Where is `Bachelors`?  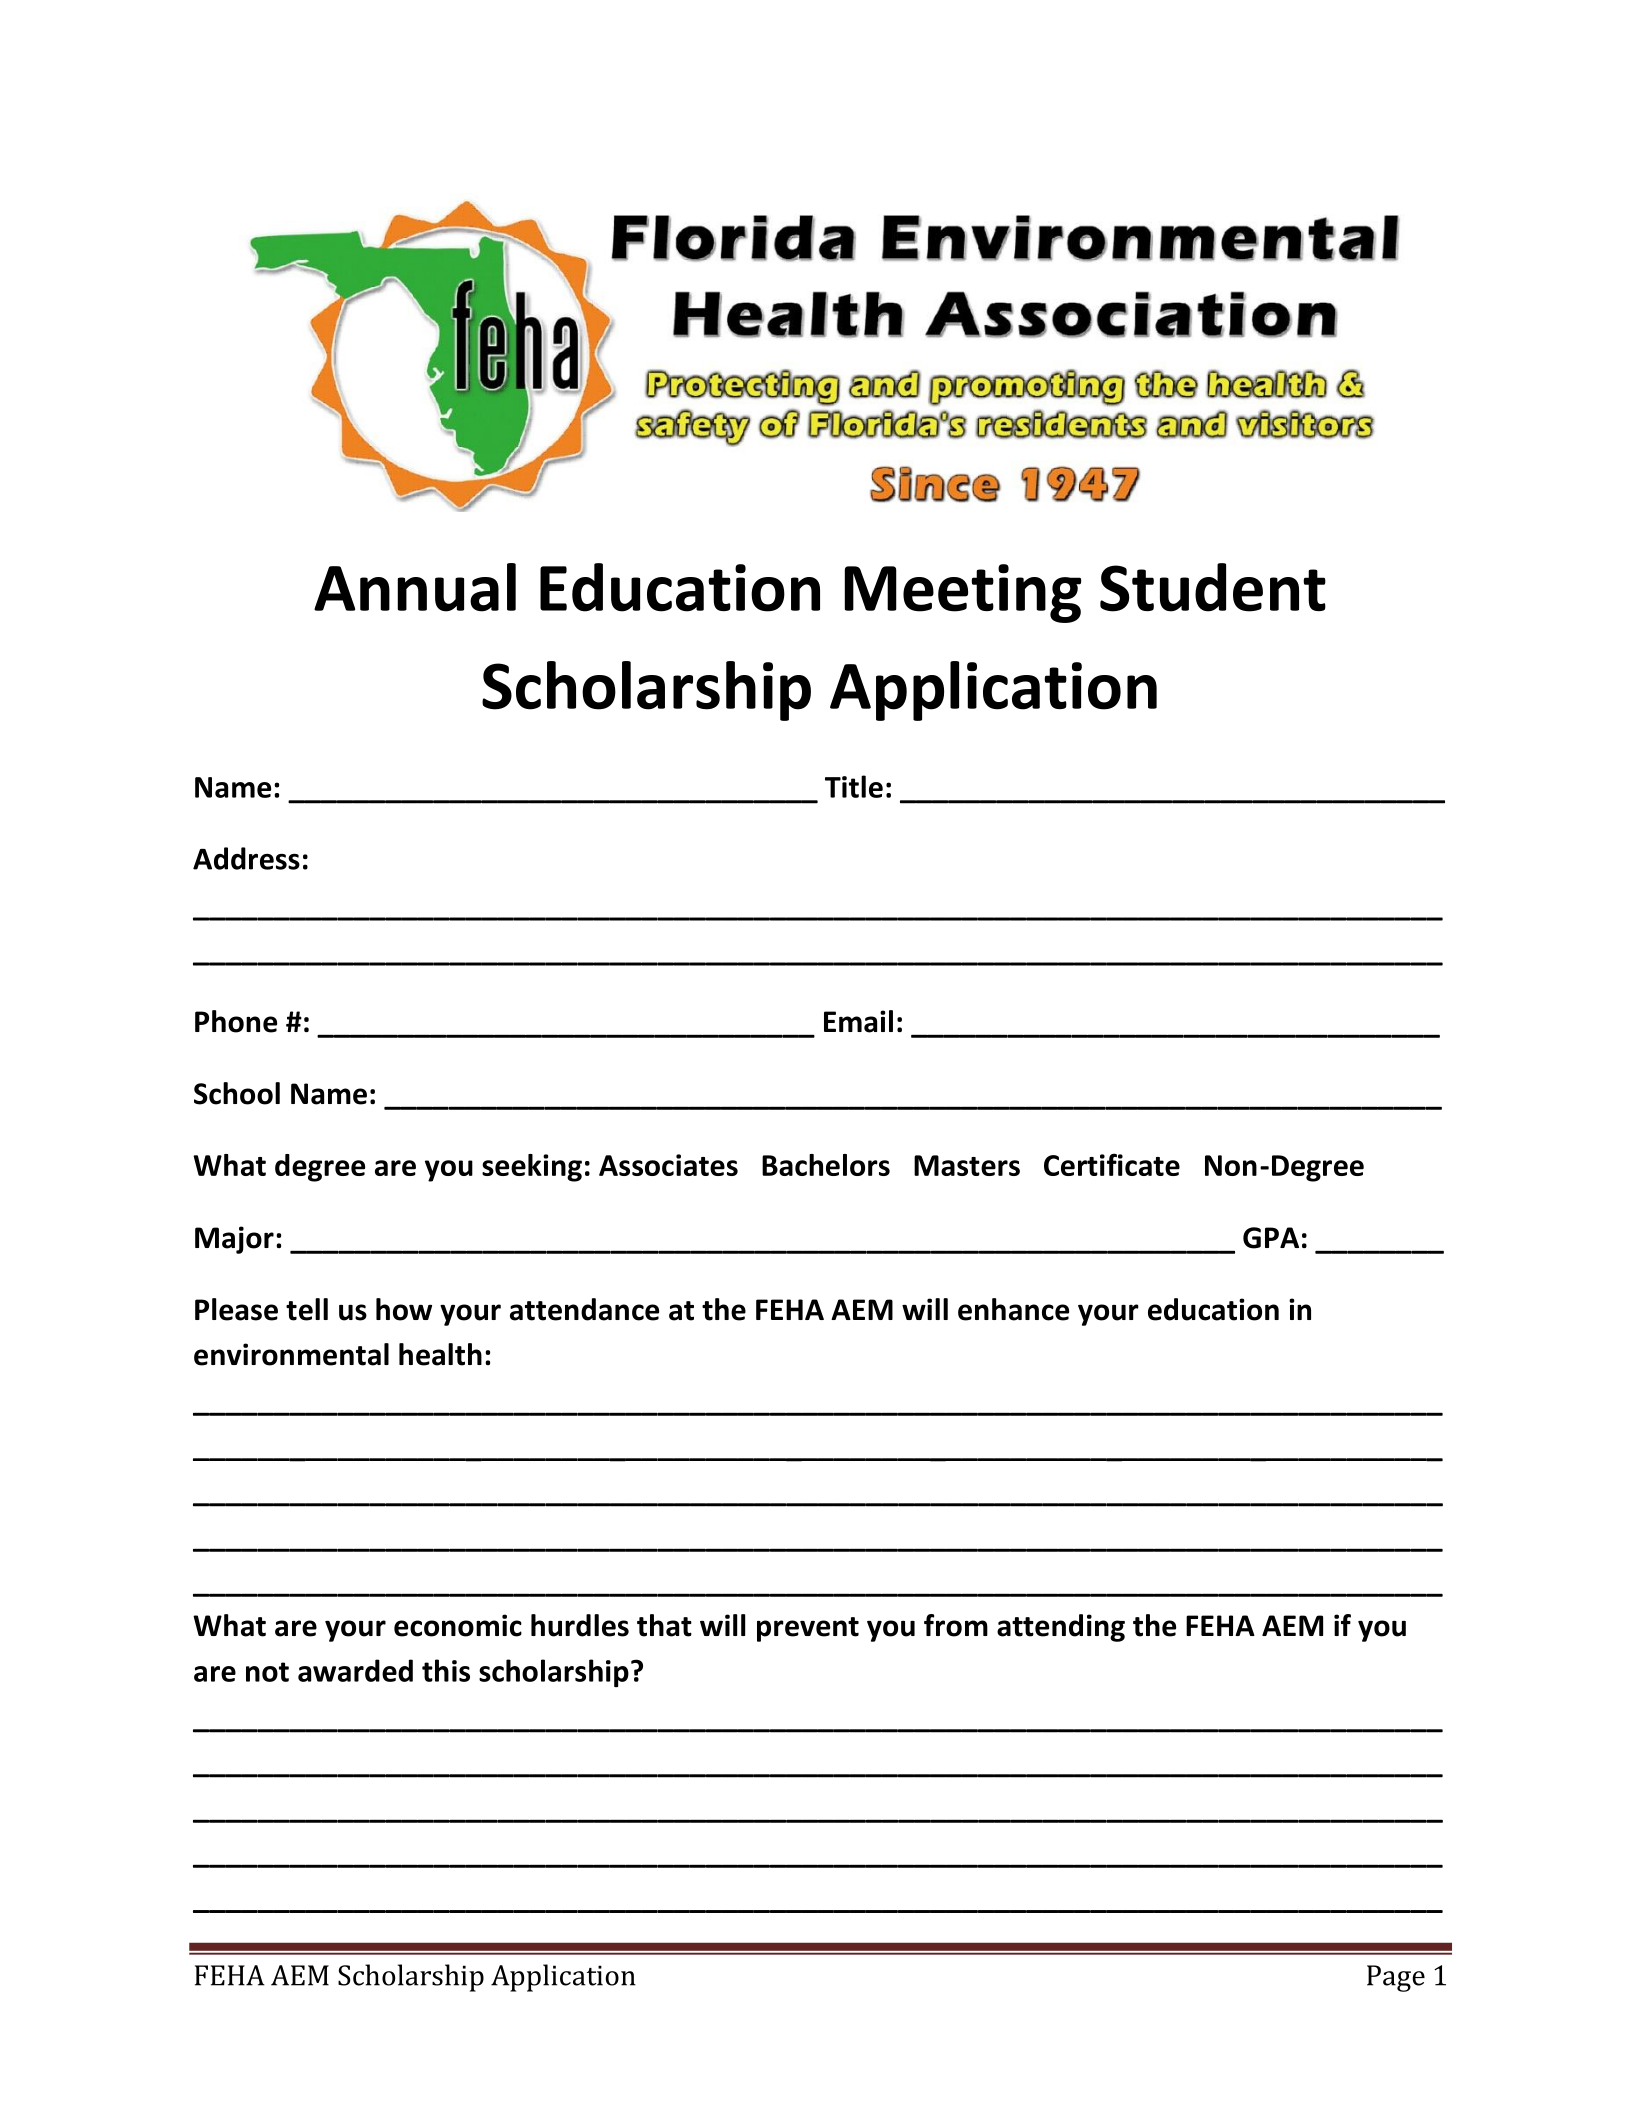 Bachelors is located at coordinates (826, 1165).
